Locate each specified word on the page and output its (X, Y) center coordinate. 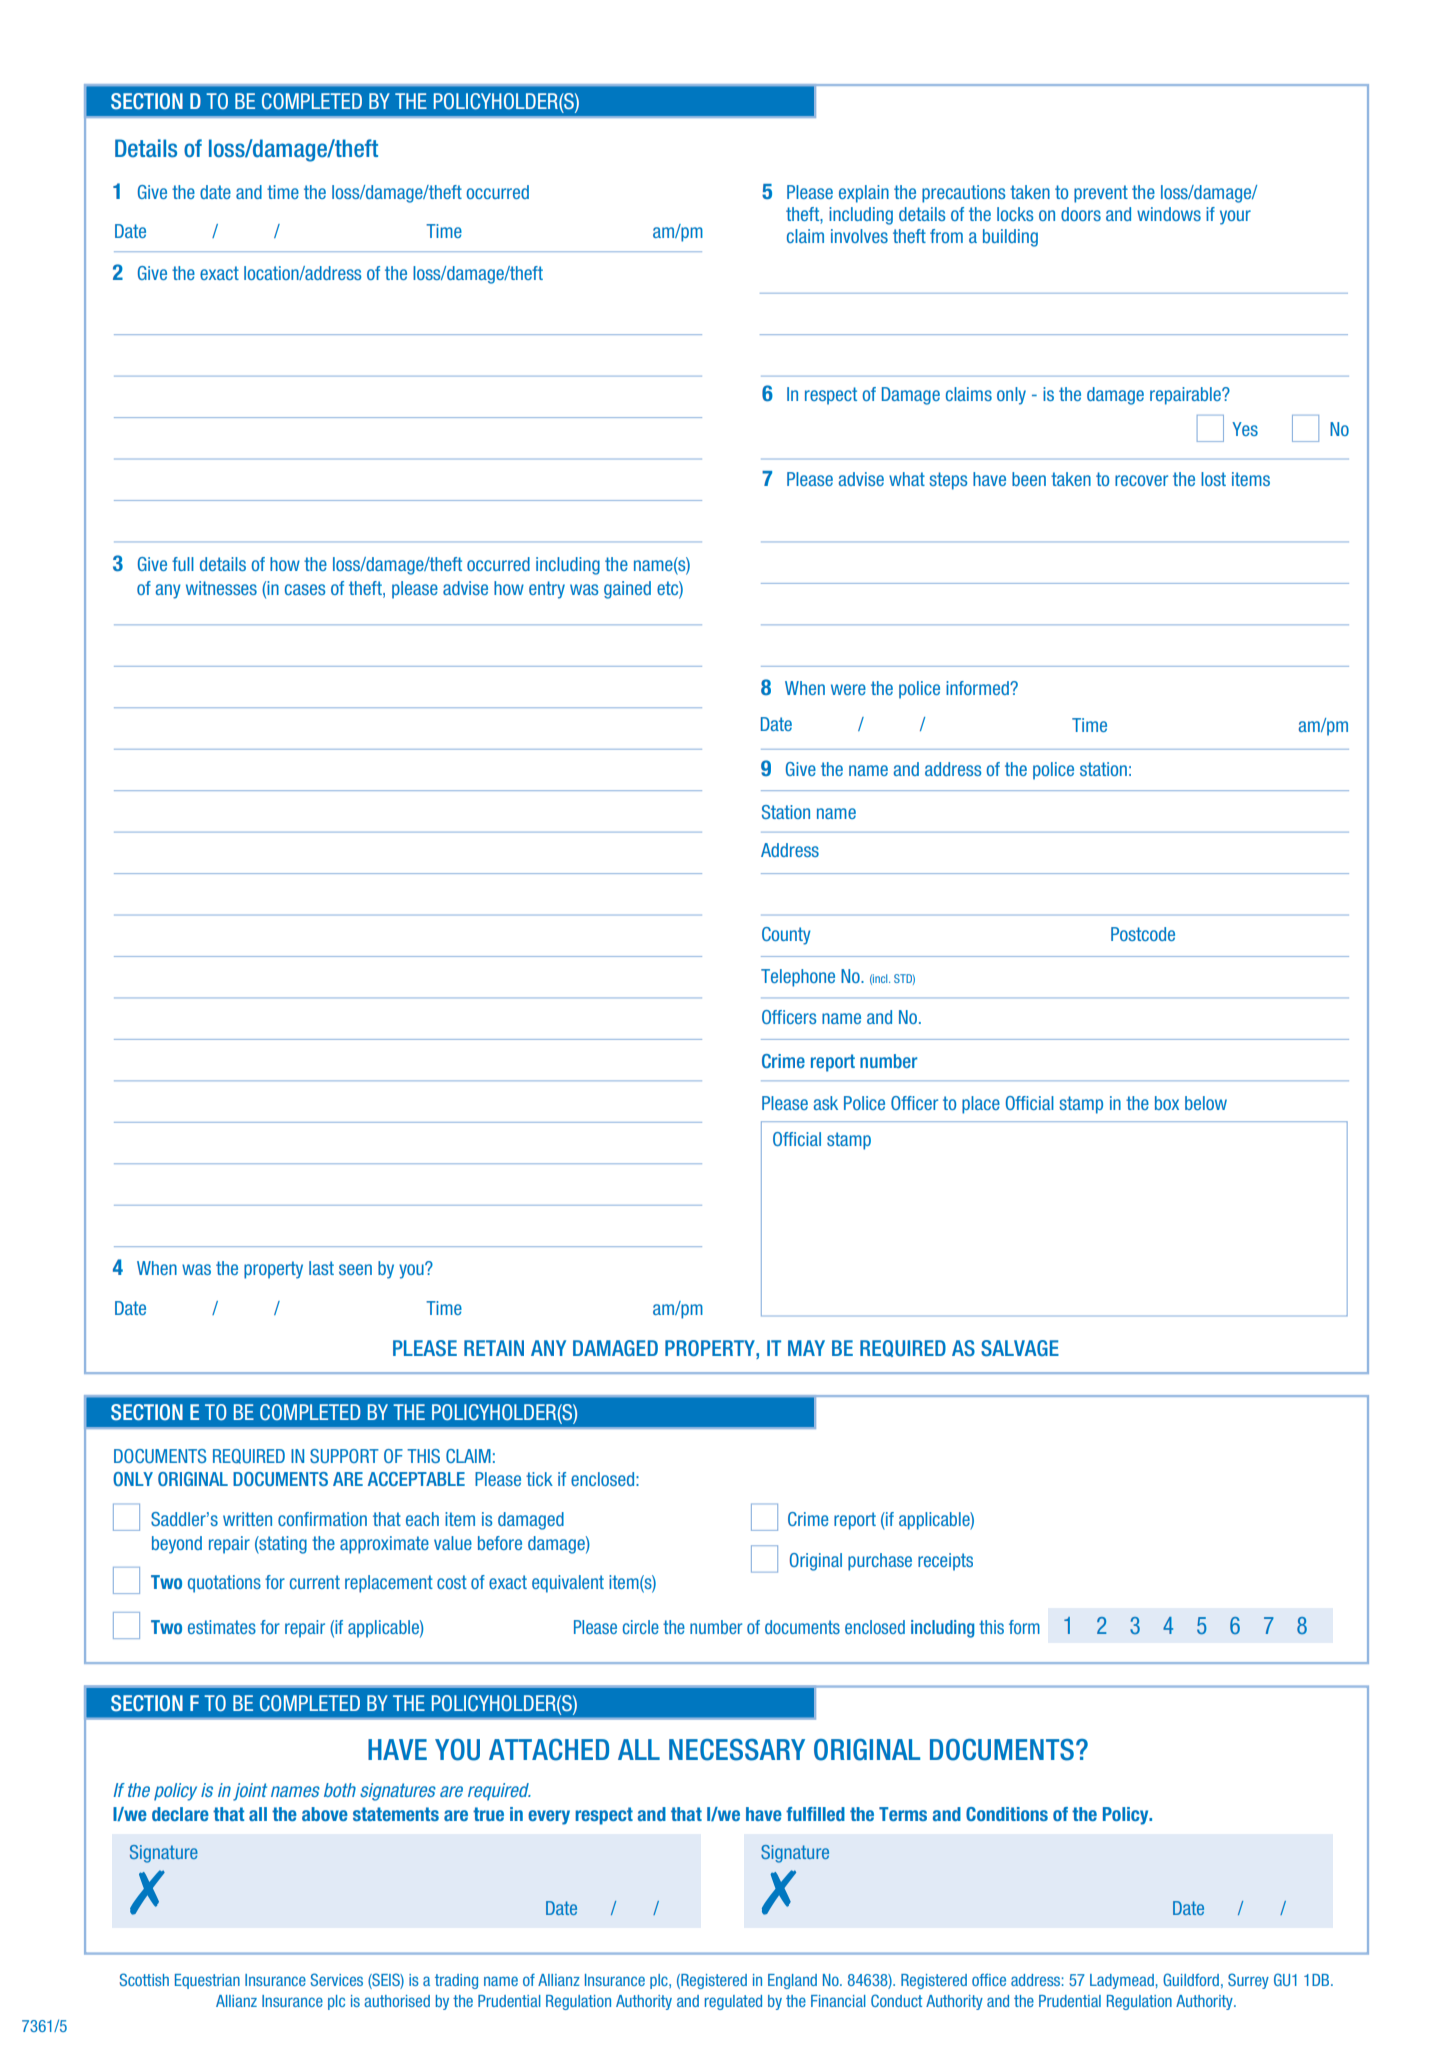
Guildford (1191, 1979)
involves (859, 236)
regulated (733, 2002)
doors (1081, 214)
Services (337, 1979)
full (183, 564)
